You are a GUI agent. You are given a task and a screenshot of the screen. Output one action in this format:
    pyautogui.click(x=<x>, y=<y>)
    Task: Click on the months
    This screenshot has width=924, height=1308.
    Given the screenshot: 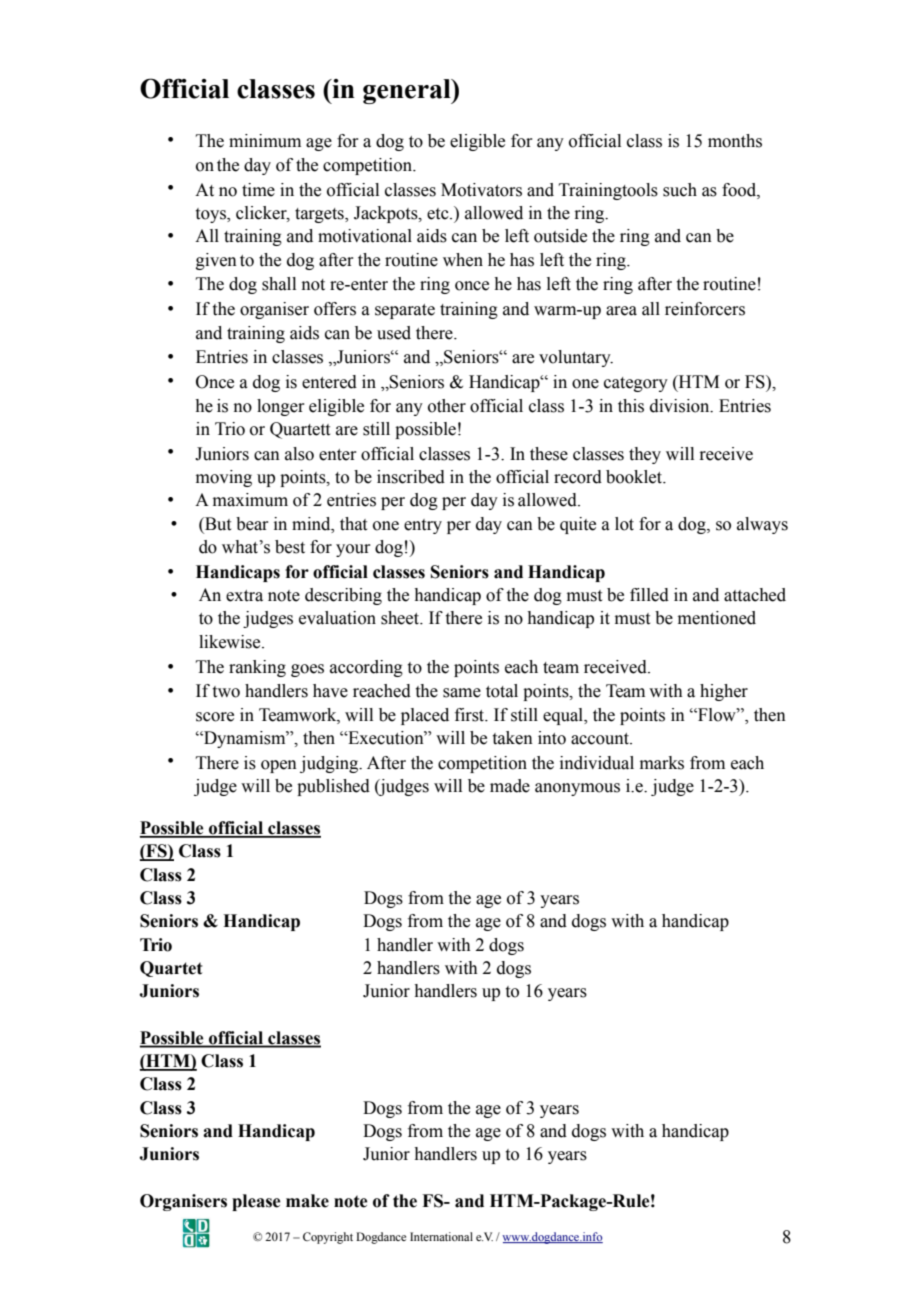 What is the action you would take?
    pyautogui.click(x=735, y=141)
